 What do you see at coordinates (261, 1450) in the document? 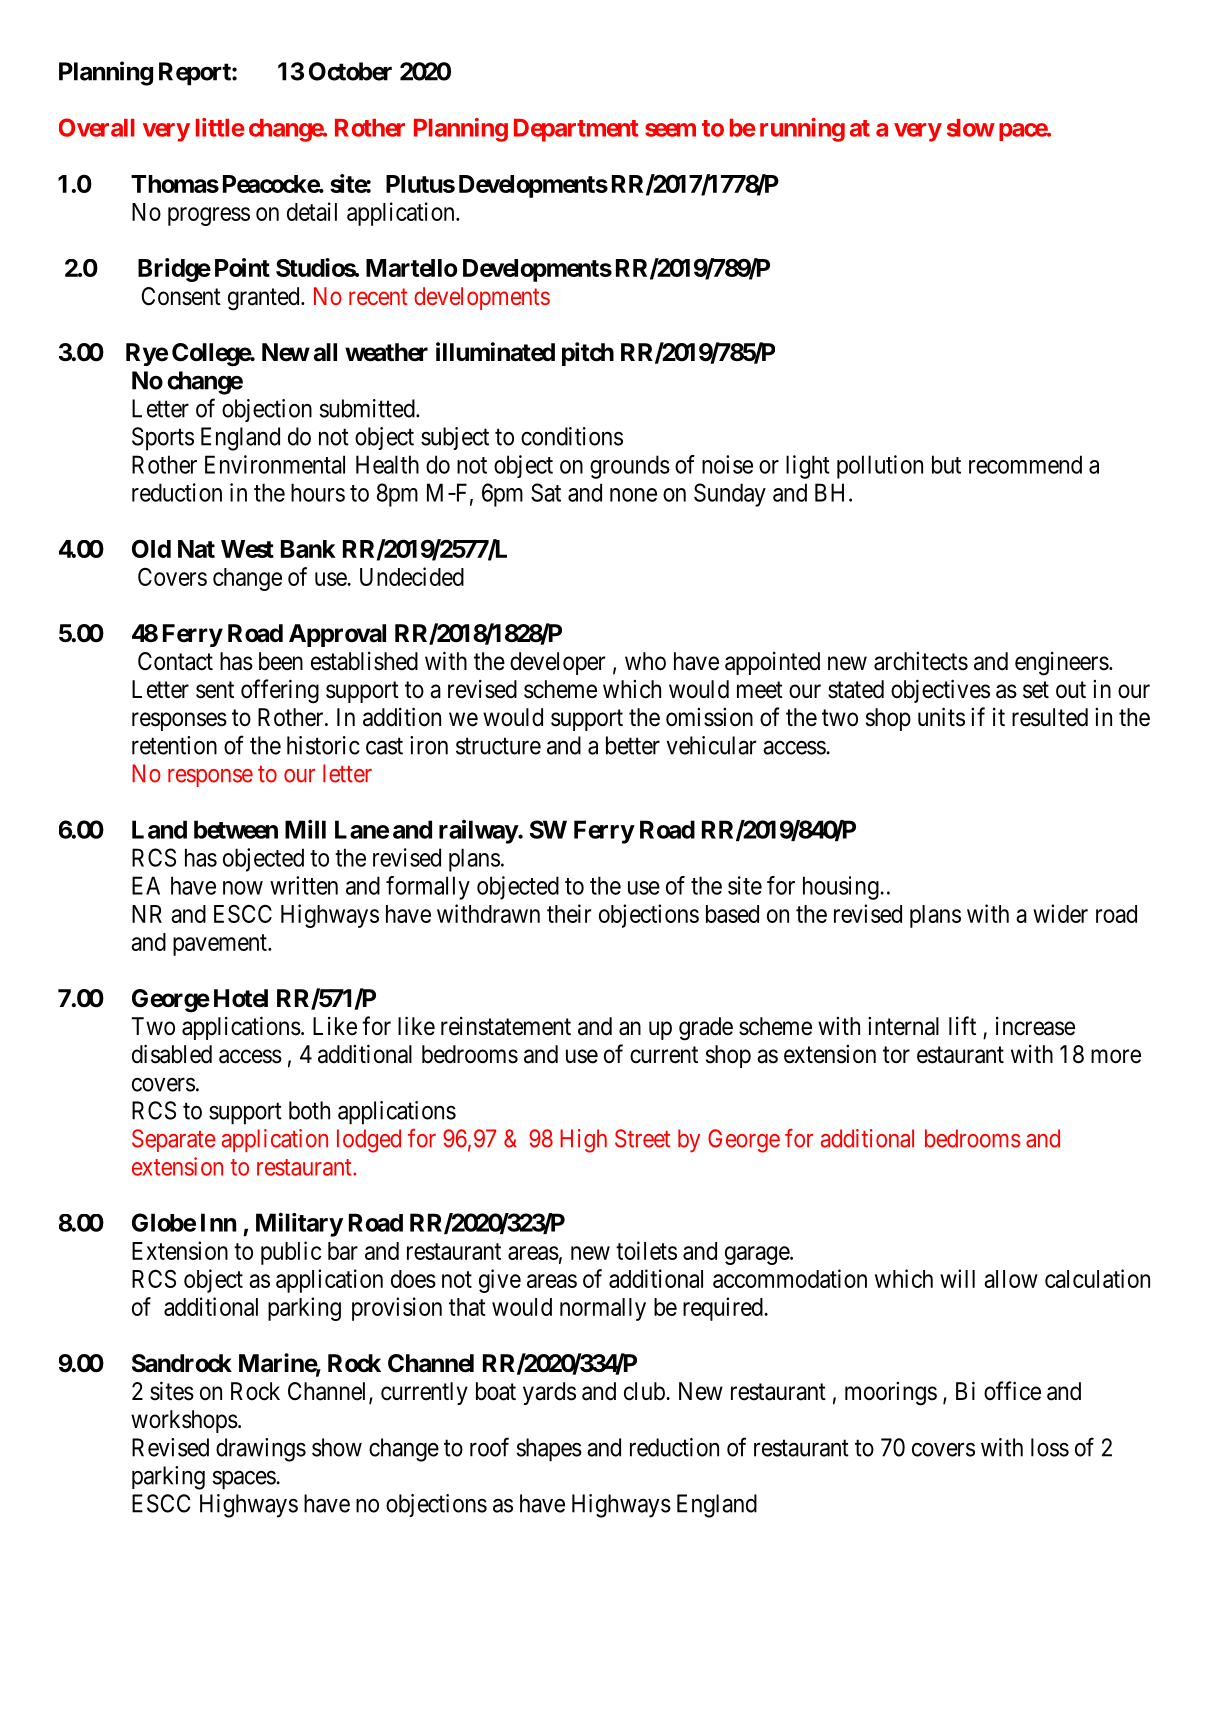
I see `drawings` at bounding box center [261, 1450].
